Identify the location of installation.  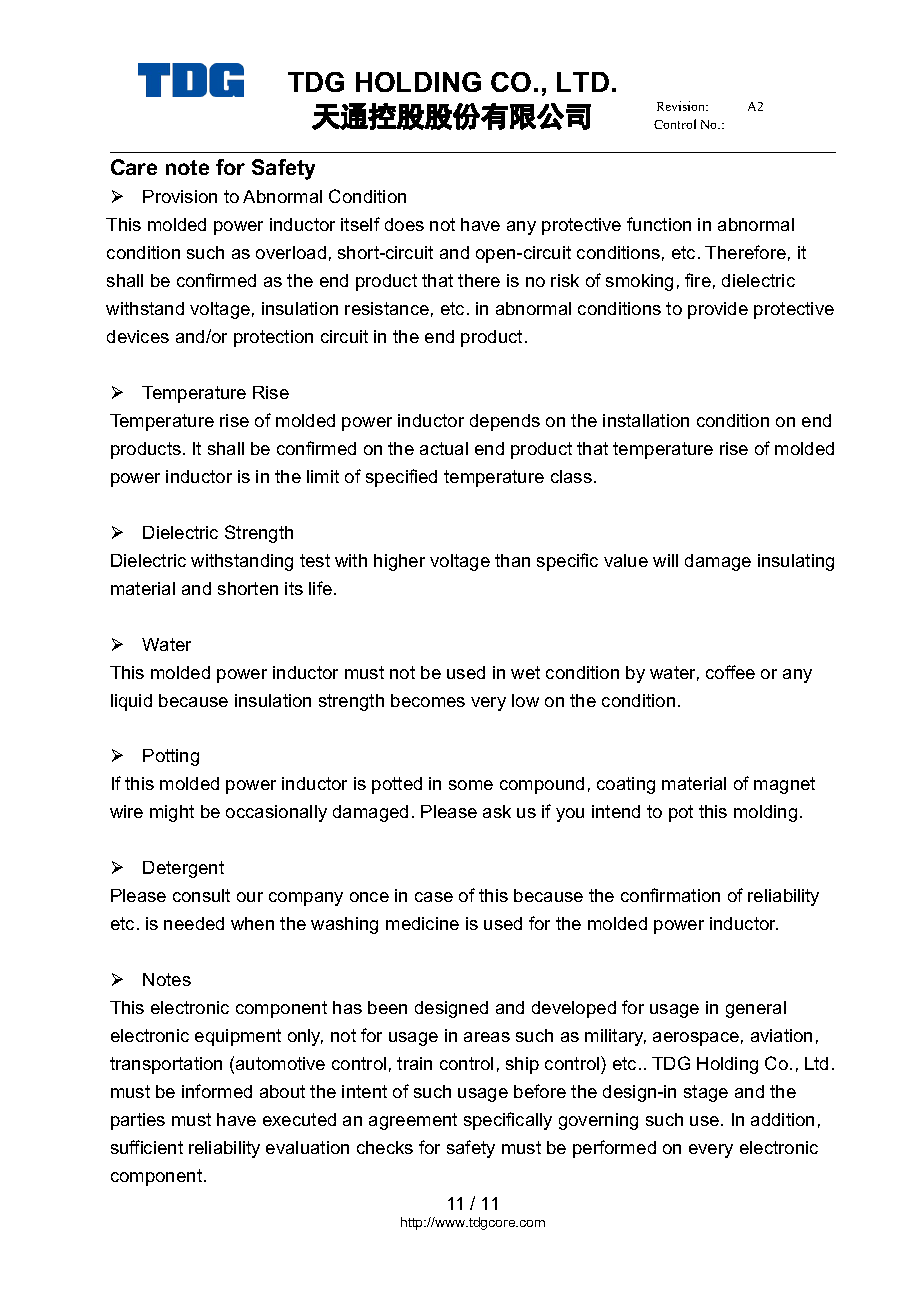
(646, 420).
